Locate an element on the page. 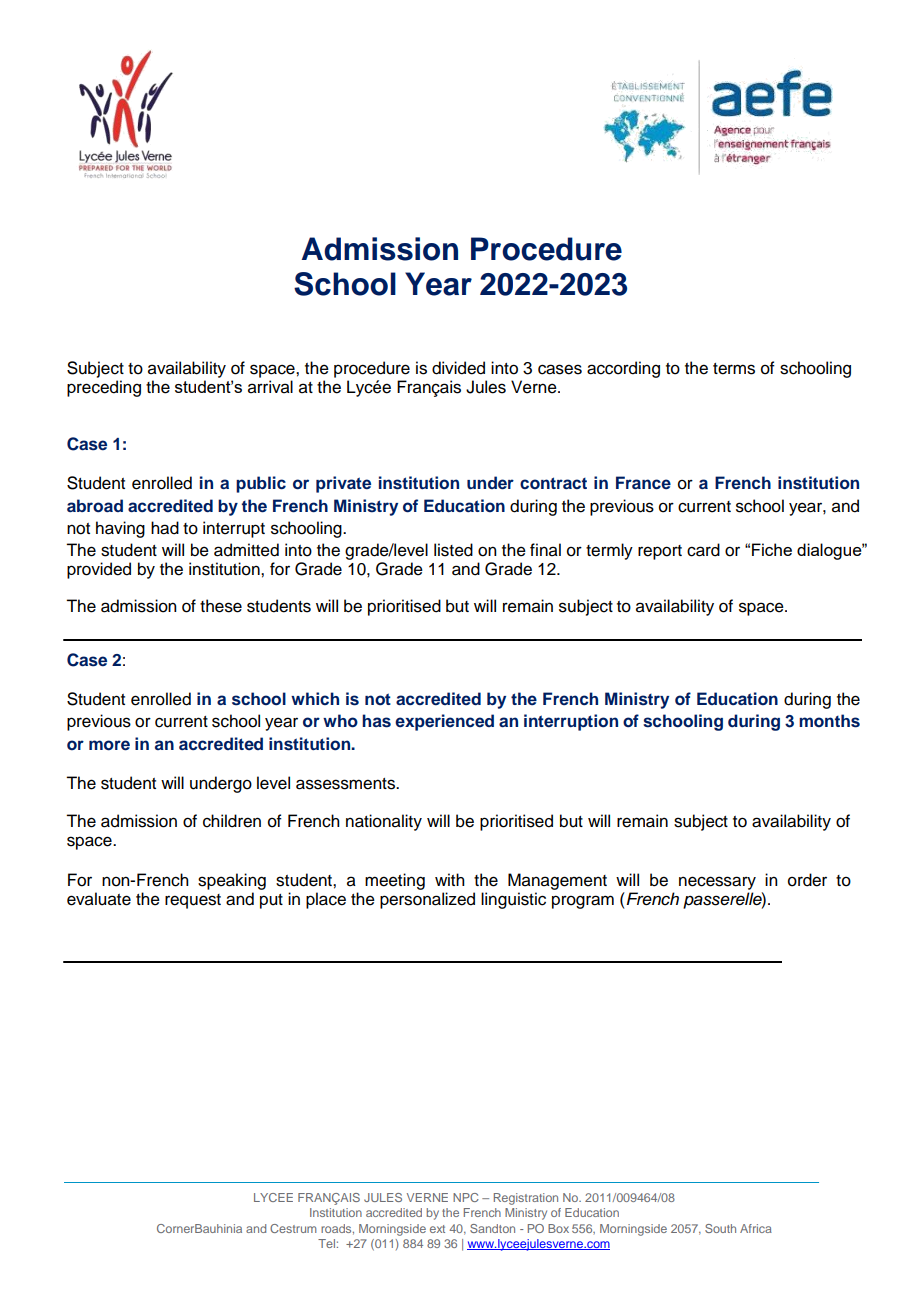 The image size is (924, 1309). preceding is located at coordinates (104, 388).
